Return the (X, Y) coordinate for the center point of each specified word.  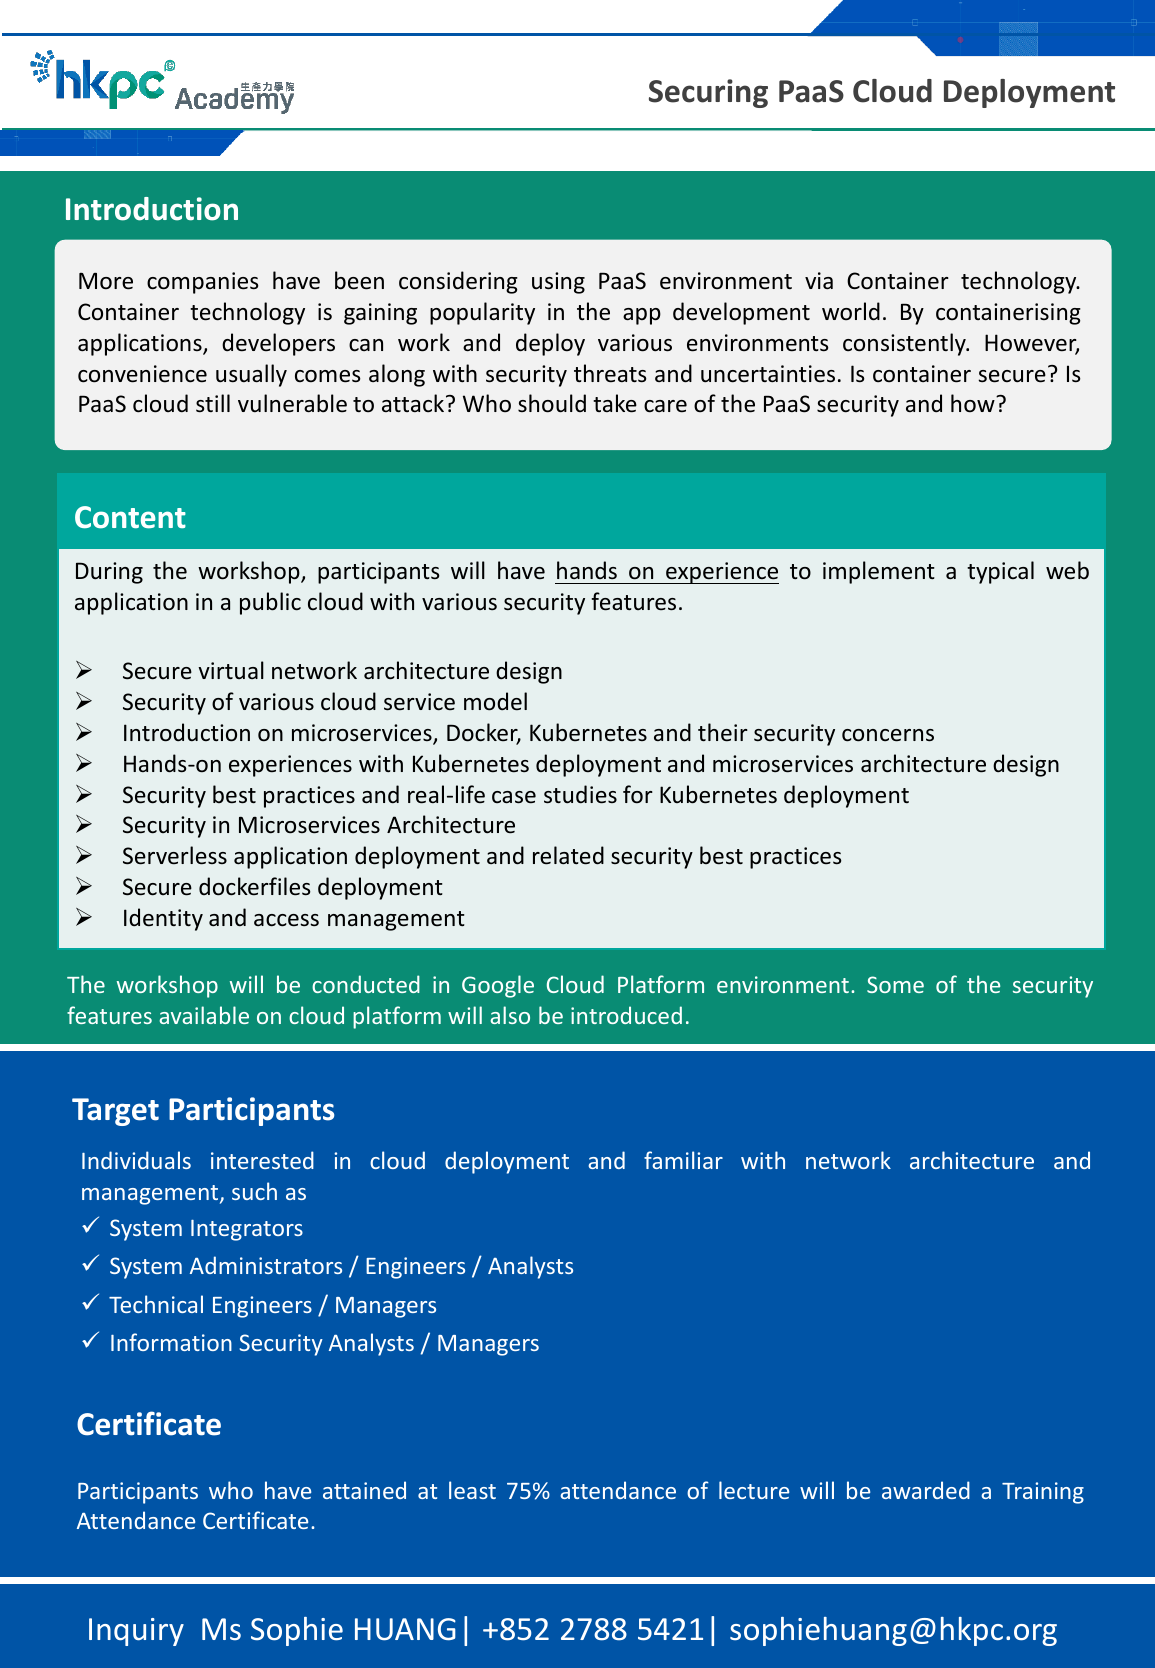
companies (203, 283)
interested (262, 1160)
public (270, 603)
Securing (708, 93)
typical (1000, 572)
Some (895, 984)
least (472, 1490)
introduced (626, 1015)
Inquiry (136, 1632)
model (495, 701)
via (819, 281)
